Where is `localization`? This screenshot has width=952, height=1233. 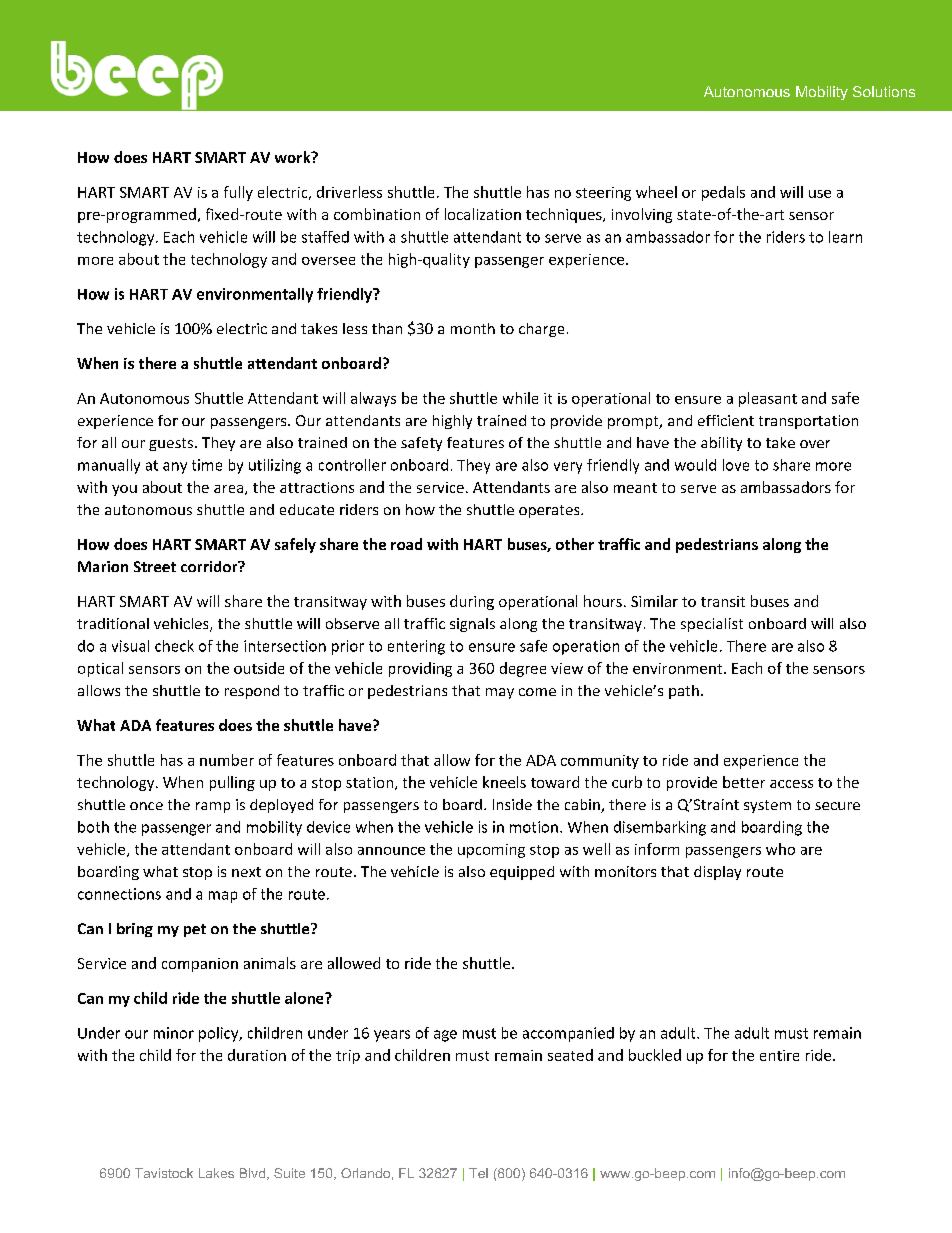 localization is located at coordinates (483, 214).
